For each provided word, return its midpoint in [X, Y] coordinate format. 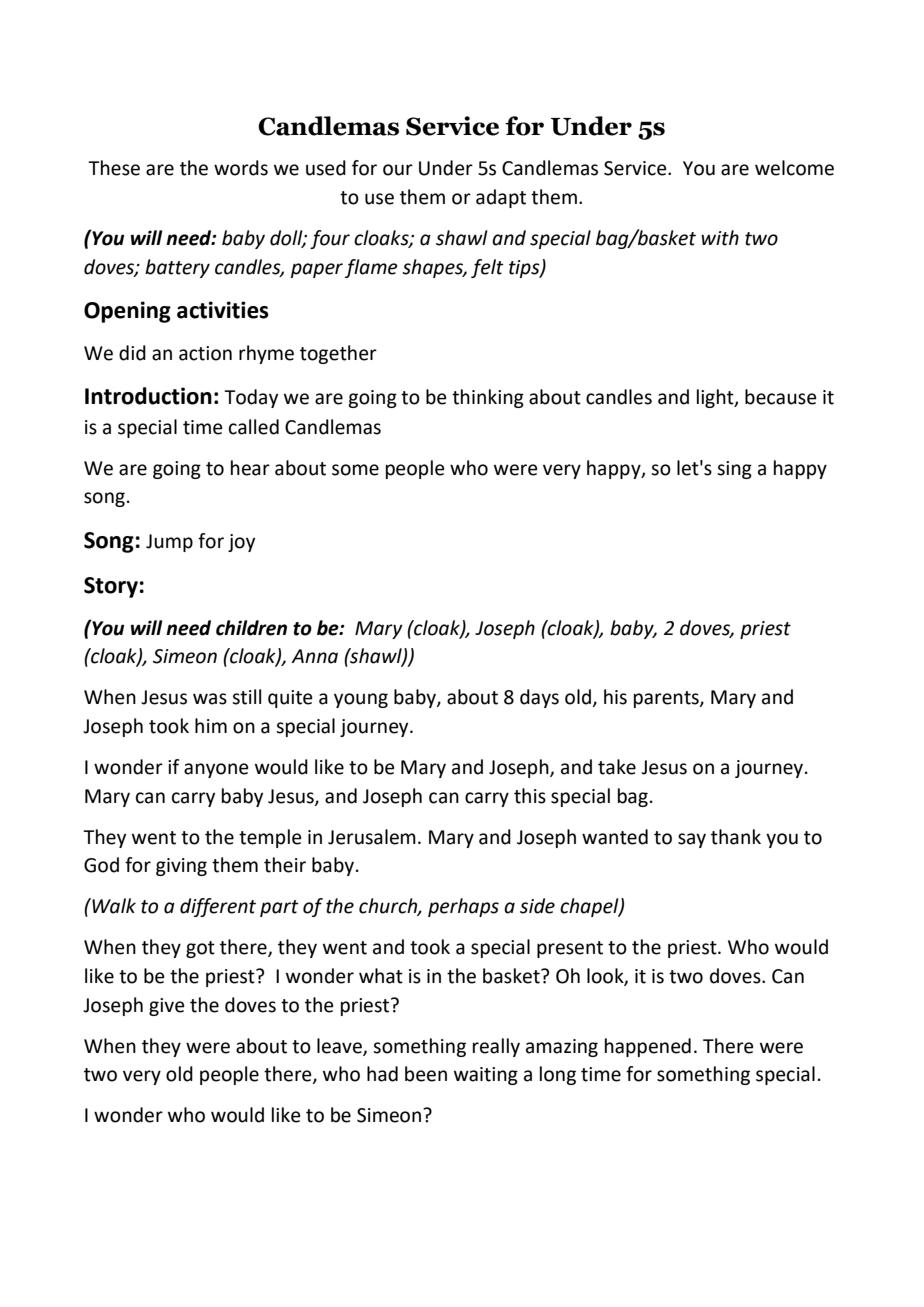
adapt [501, 198]
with [720, 238]
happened [648, 1047]
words [241, 168]
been [426, 1074]
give [167, 1007]
